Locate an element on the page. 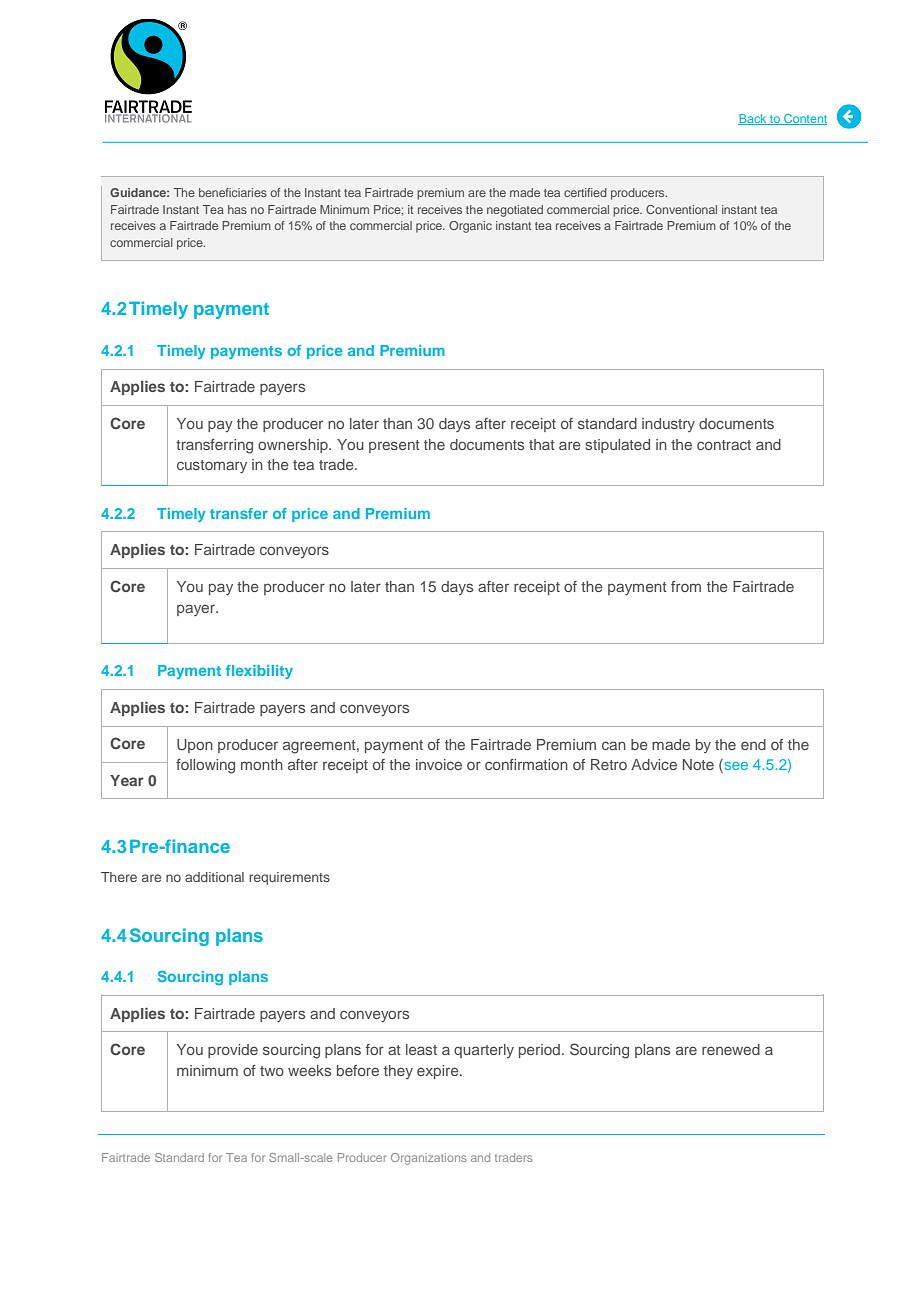 The height and width of the image is (1308, 924). two is located at coordinates (272, 1071).
